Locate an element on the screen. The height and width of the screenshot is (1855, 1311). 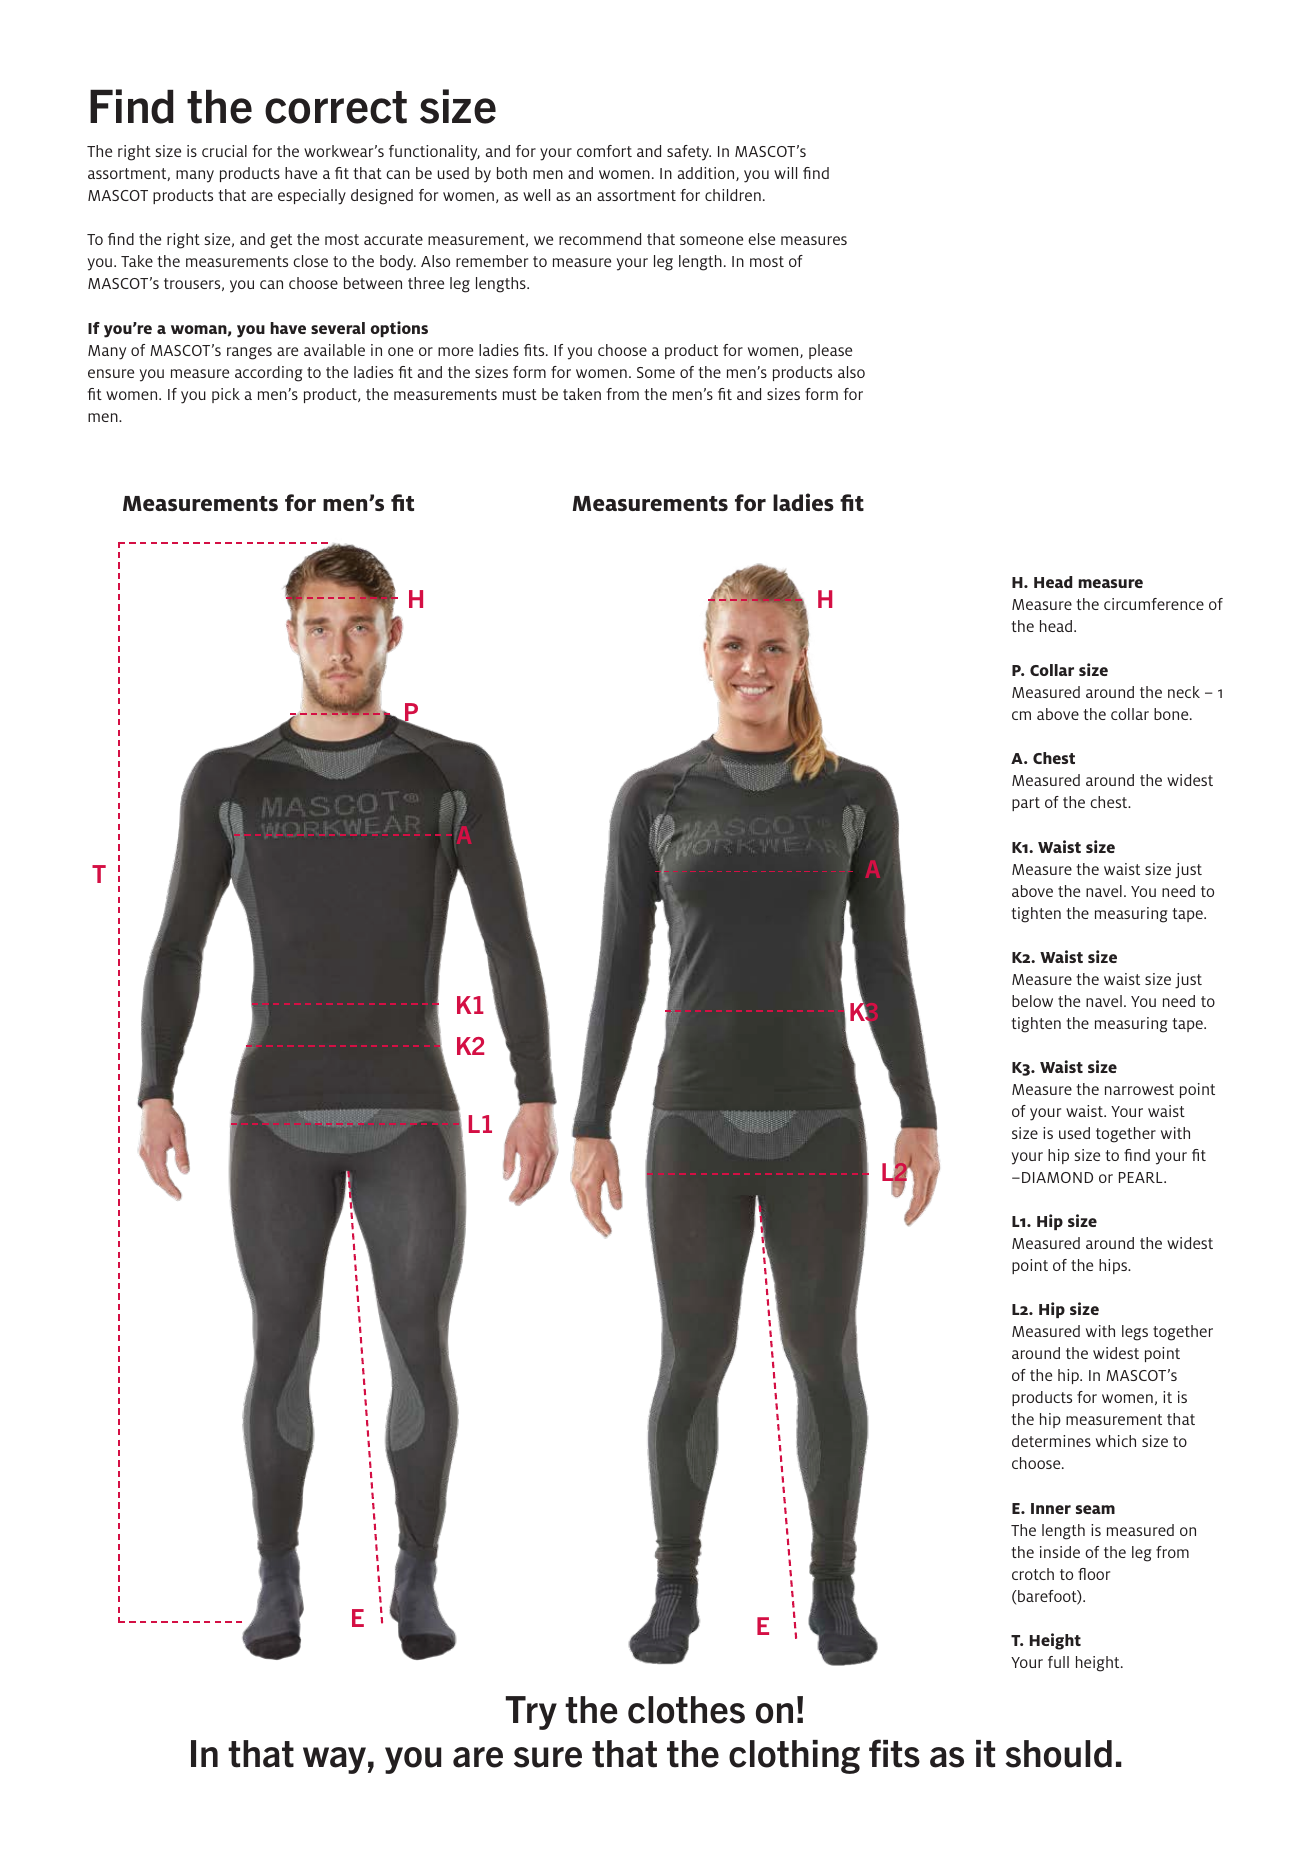
part is located at coordinates (1026, 804).
